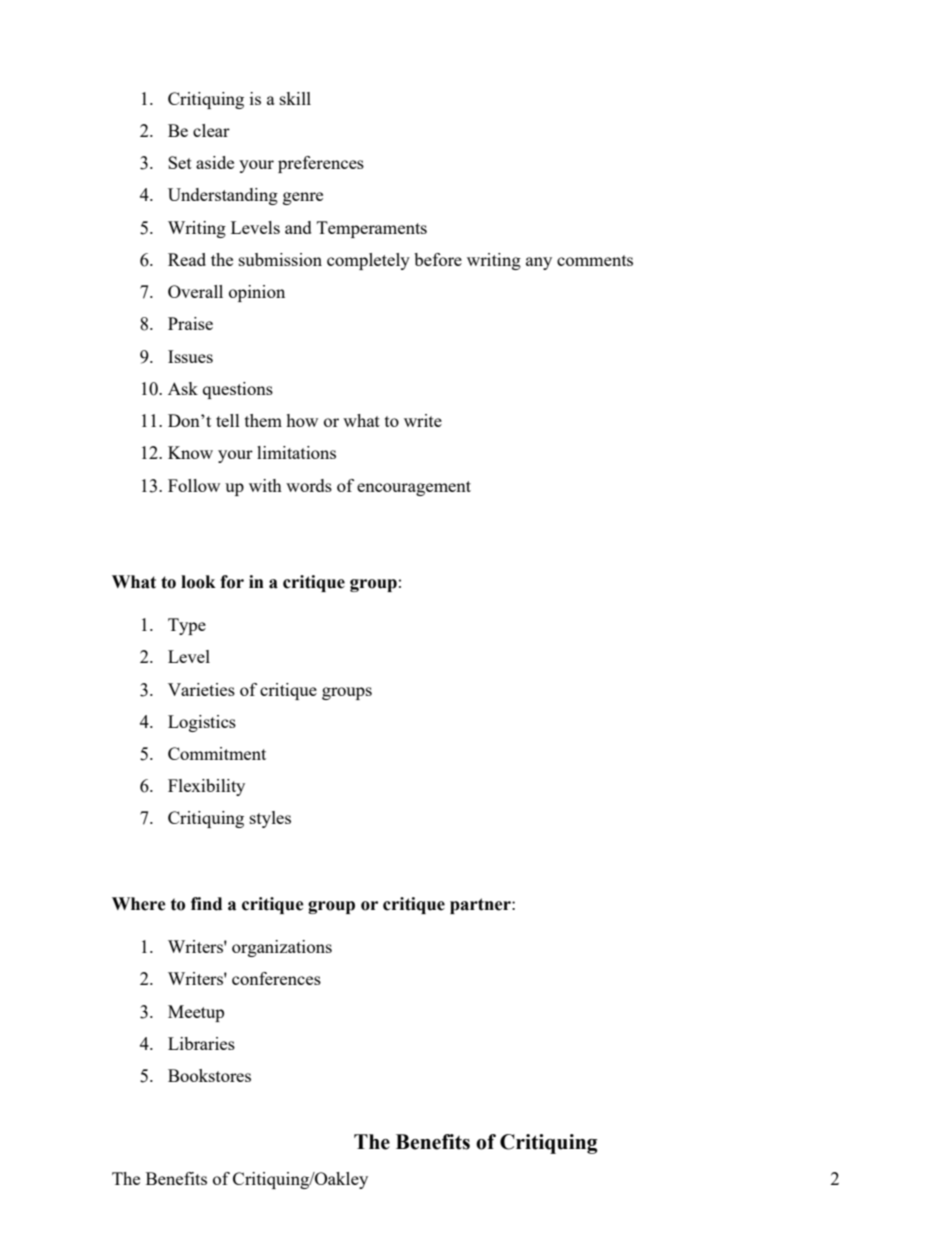 Image resolution: width=952 pixels, height=1233 pixels. What do you see at coordinates (190, 452) in the screenshot?
I see `Know` at bounding box center [190, 452].
